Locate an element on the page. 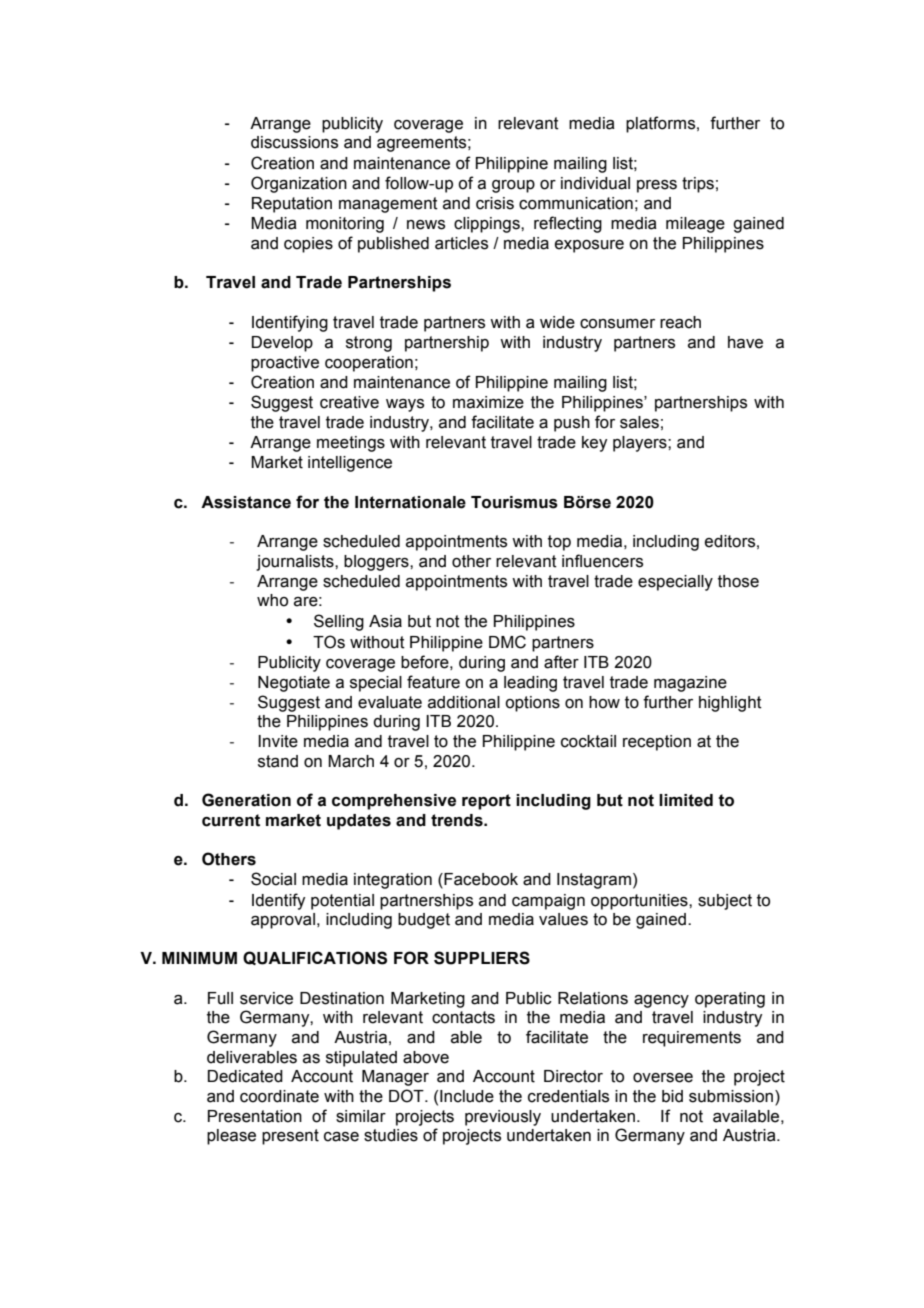  crisis is located at coordinates (495, 203).
